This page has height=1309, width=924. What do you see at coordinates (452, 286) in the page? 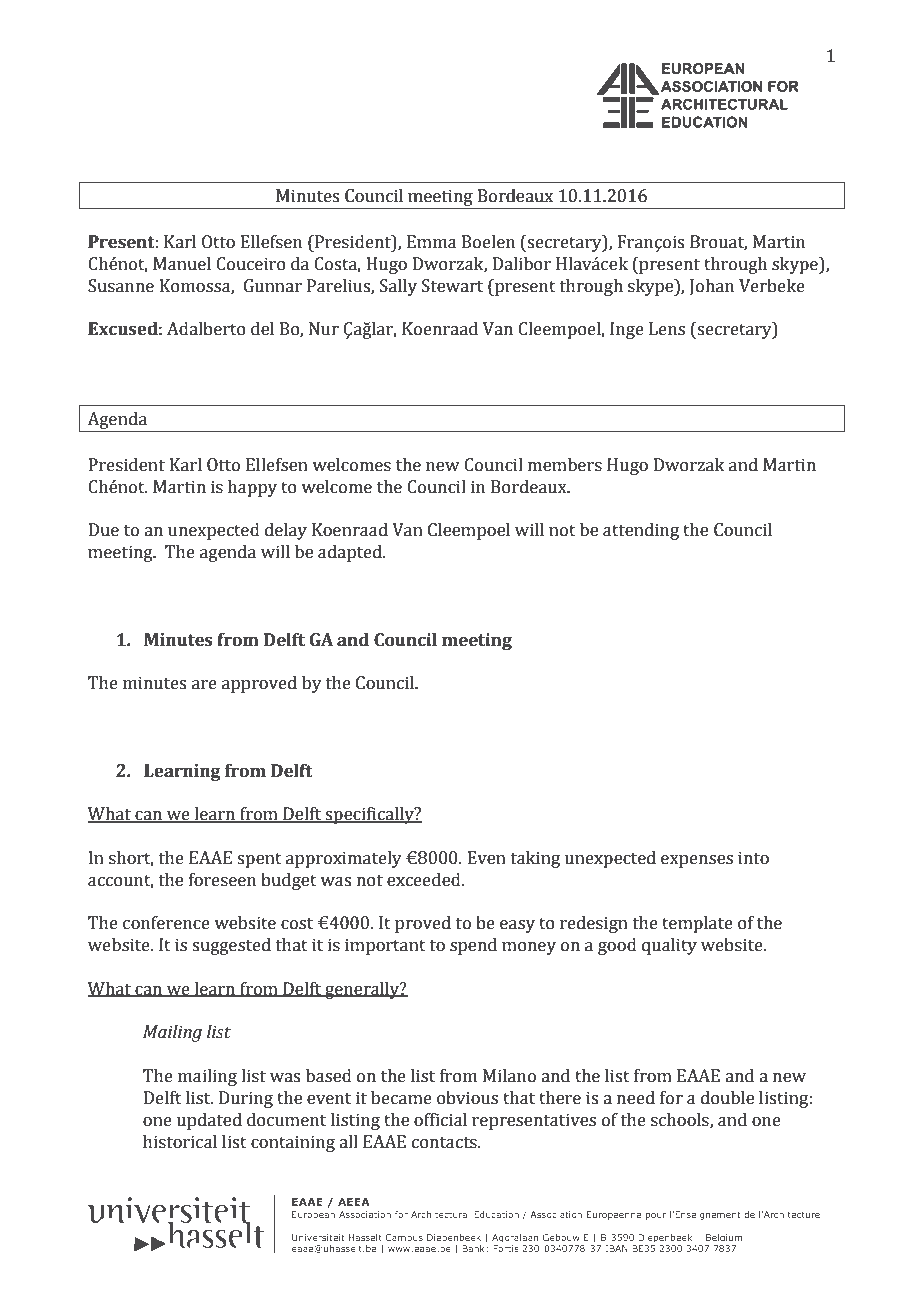
I see `Stewart` at bounding box center [452, 286].
